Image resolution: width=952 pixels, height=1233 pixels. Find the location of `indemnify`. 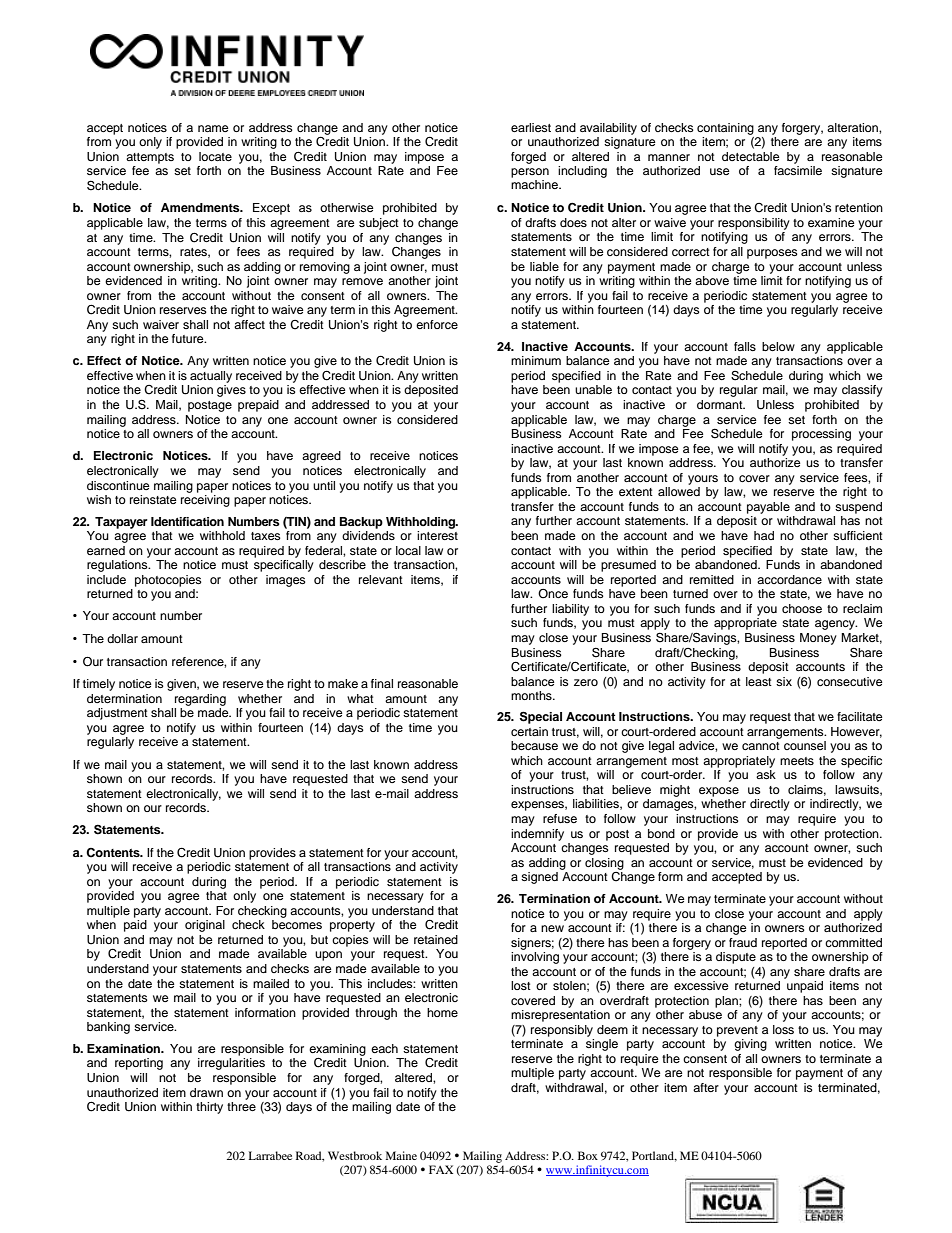

indemnify is located at coordinates (537, 835).
